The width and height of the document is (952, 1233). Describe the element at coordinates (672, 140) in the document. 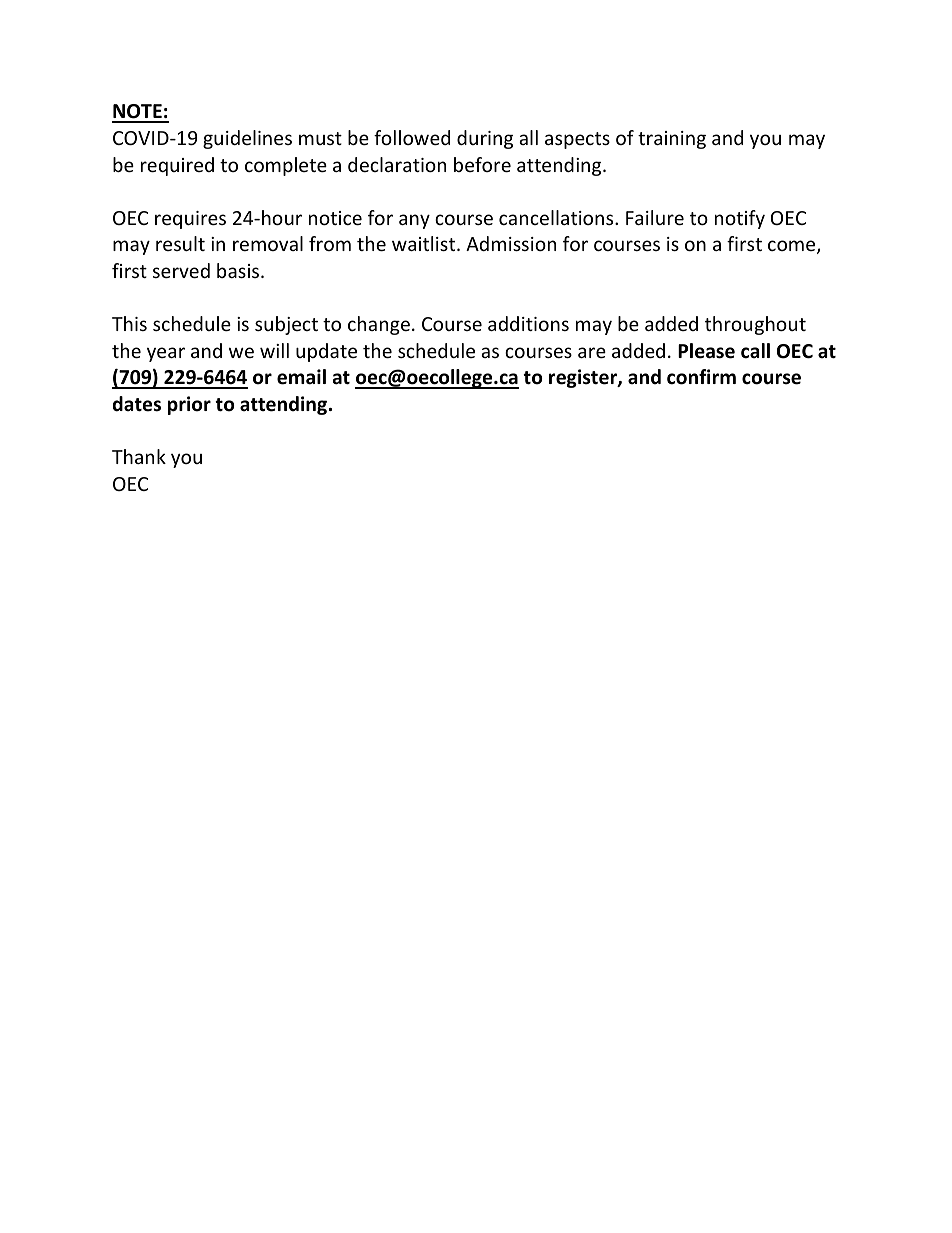

I see `training` at that location.
